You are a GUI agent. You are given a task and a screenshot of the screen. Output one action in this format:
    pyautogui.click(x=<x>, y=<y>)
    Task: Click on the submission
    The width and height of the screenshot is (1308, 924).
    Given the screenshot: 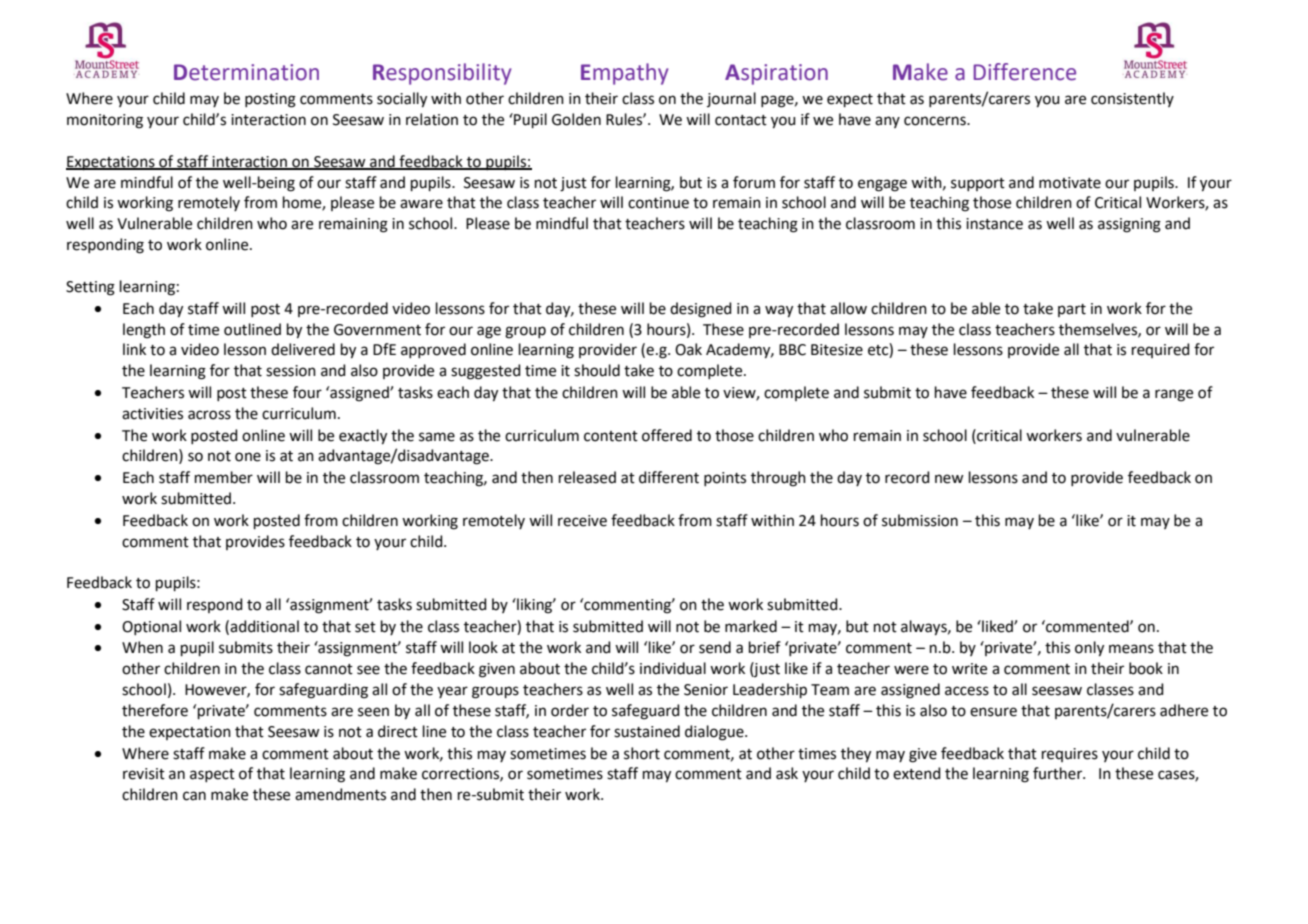 What is the action you would take?
    pyautogui.click(x=920, y=520)
